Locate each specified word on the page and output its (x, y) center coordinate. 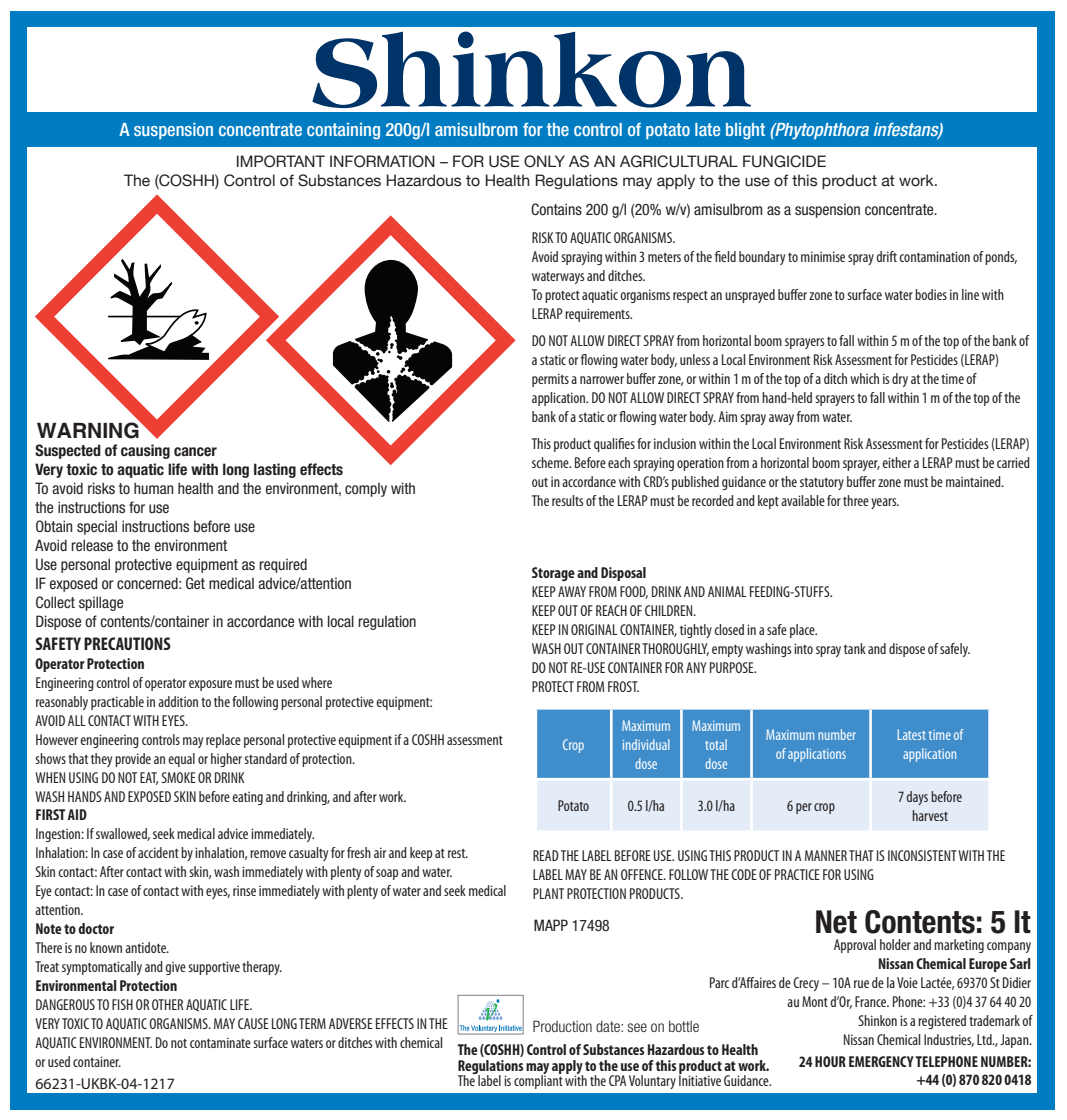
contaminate (220, 1042)
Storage (553, 574)
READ (546, 855)
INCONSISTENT (922, 855)
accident (158, 852)
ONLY (544, 161)
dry (900, 380)
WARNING (89, 429)
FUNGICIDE (784, 161)
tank (855, 648)
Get (195, 583)
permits (550, 380)
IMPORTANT (281, 161)
